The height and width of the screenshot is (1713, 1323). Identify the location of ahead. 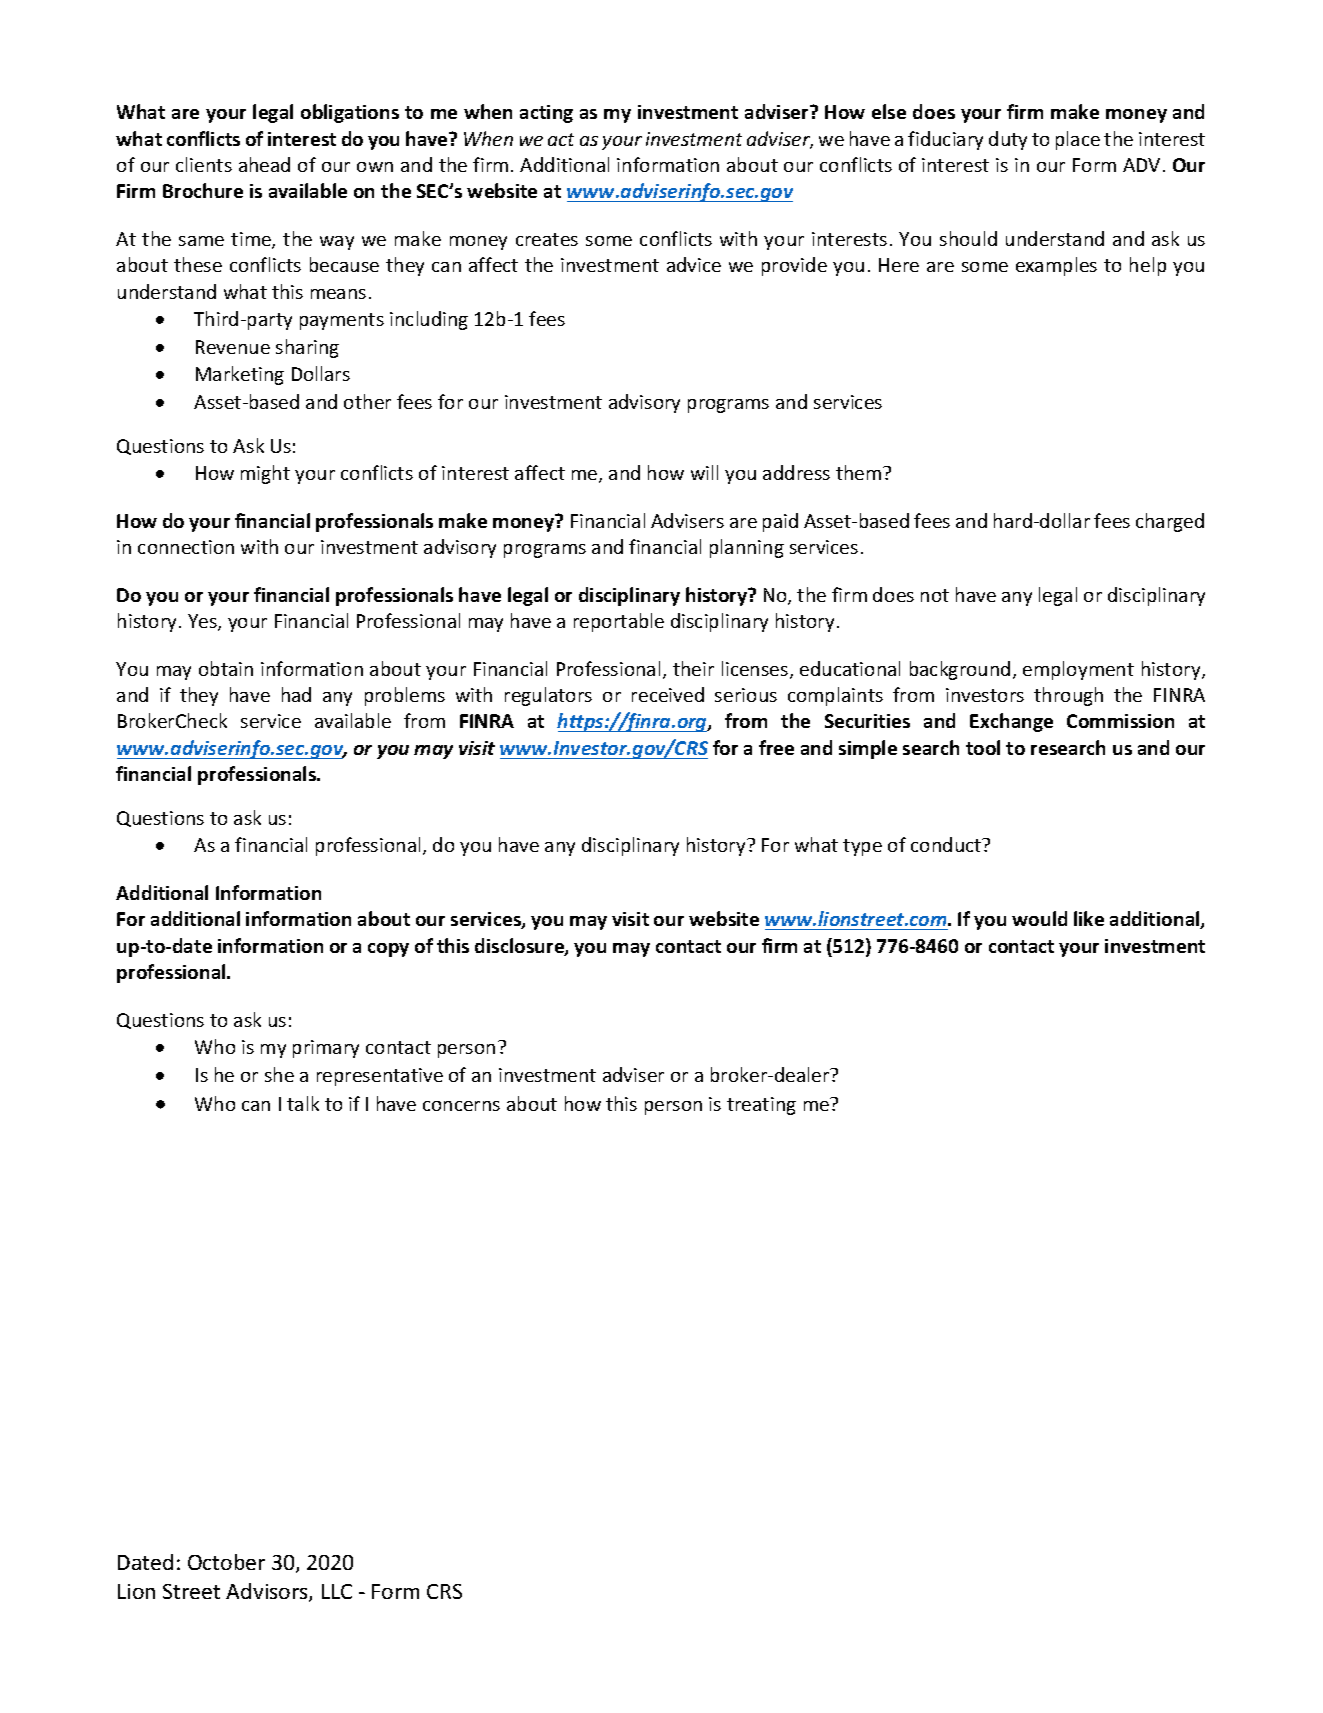
(264, 164).
